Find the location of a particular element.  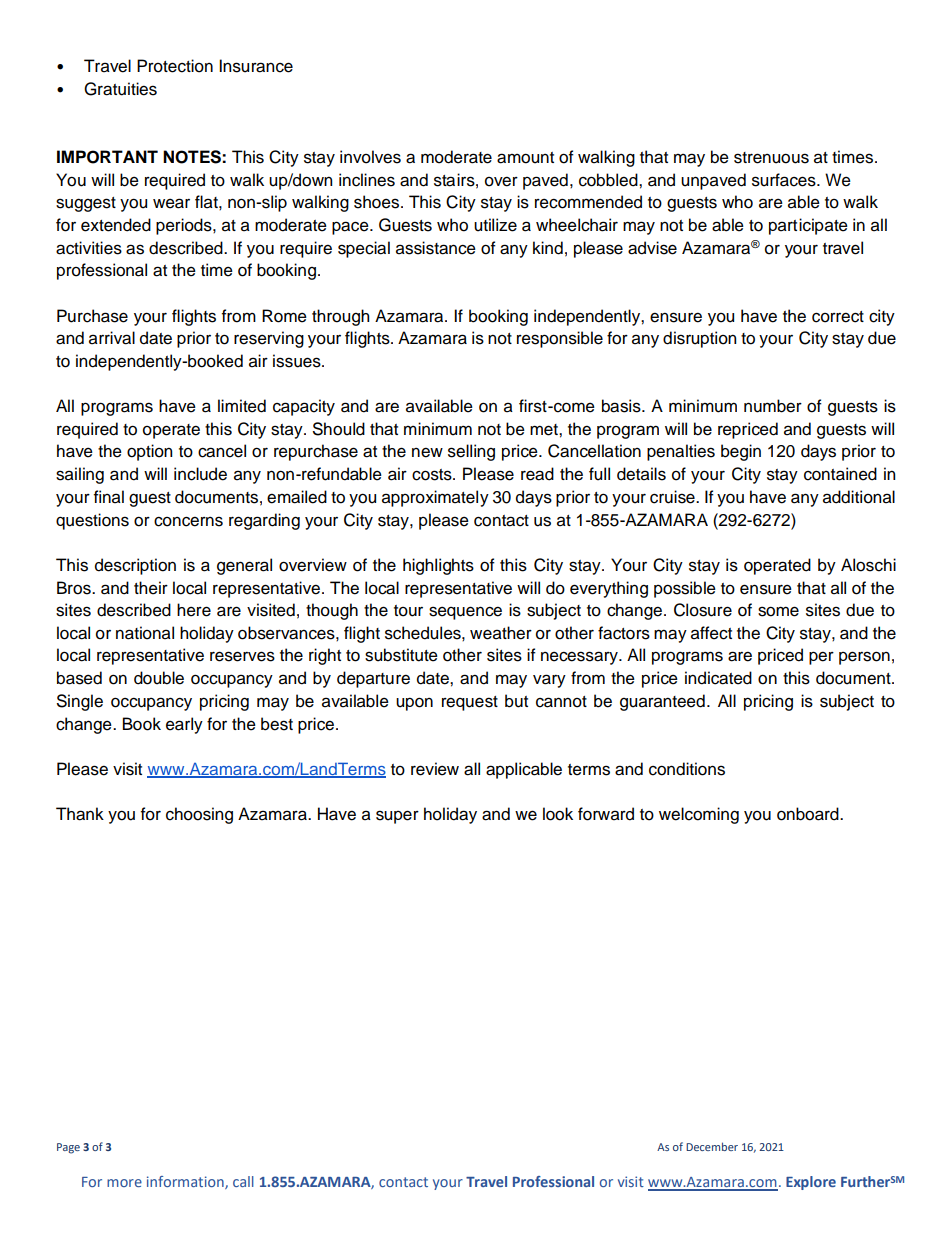

national is located at coordinates (145, 633).
